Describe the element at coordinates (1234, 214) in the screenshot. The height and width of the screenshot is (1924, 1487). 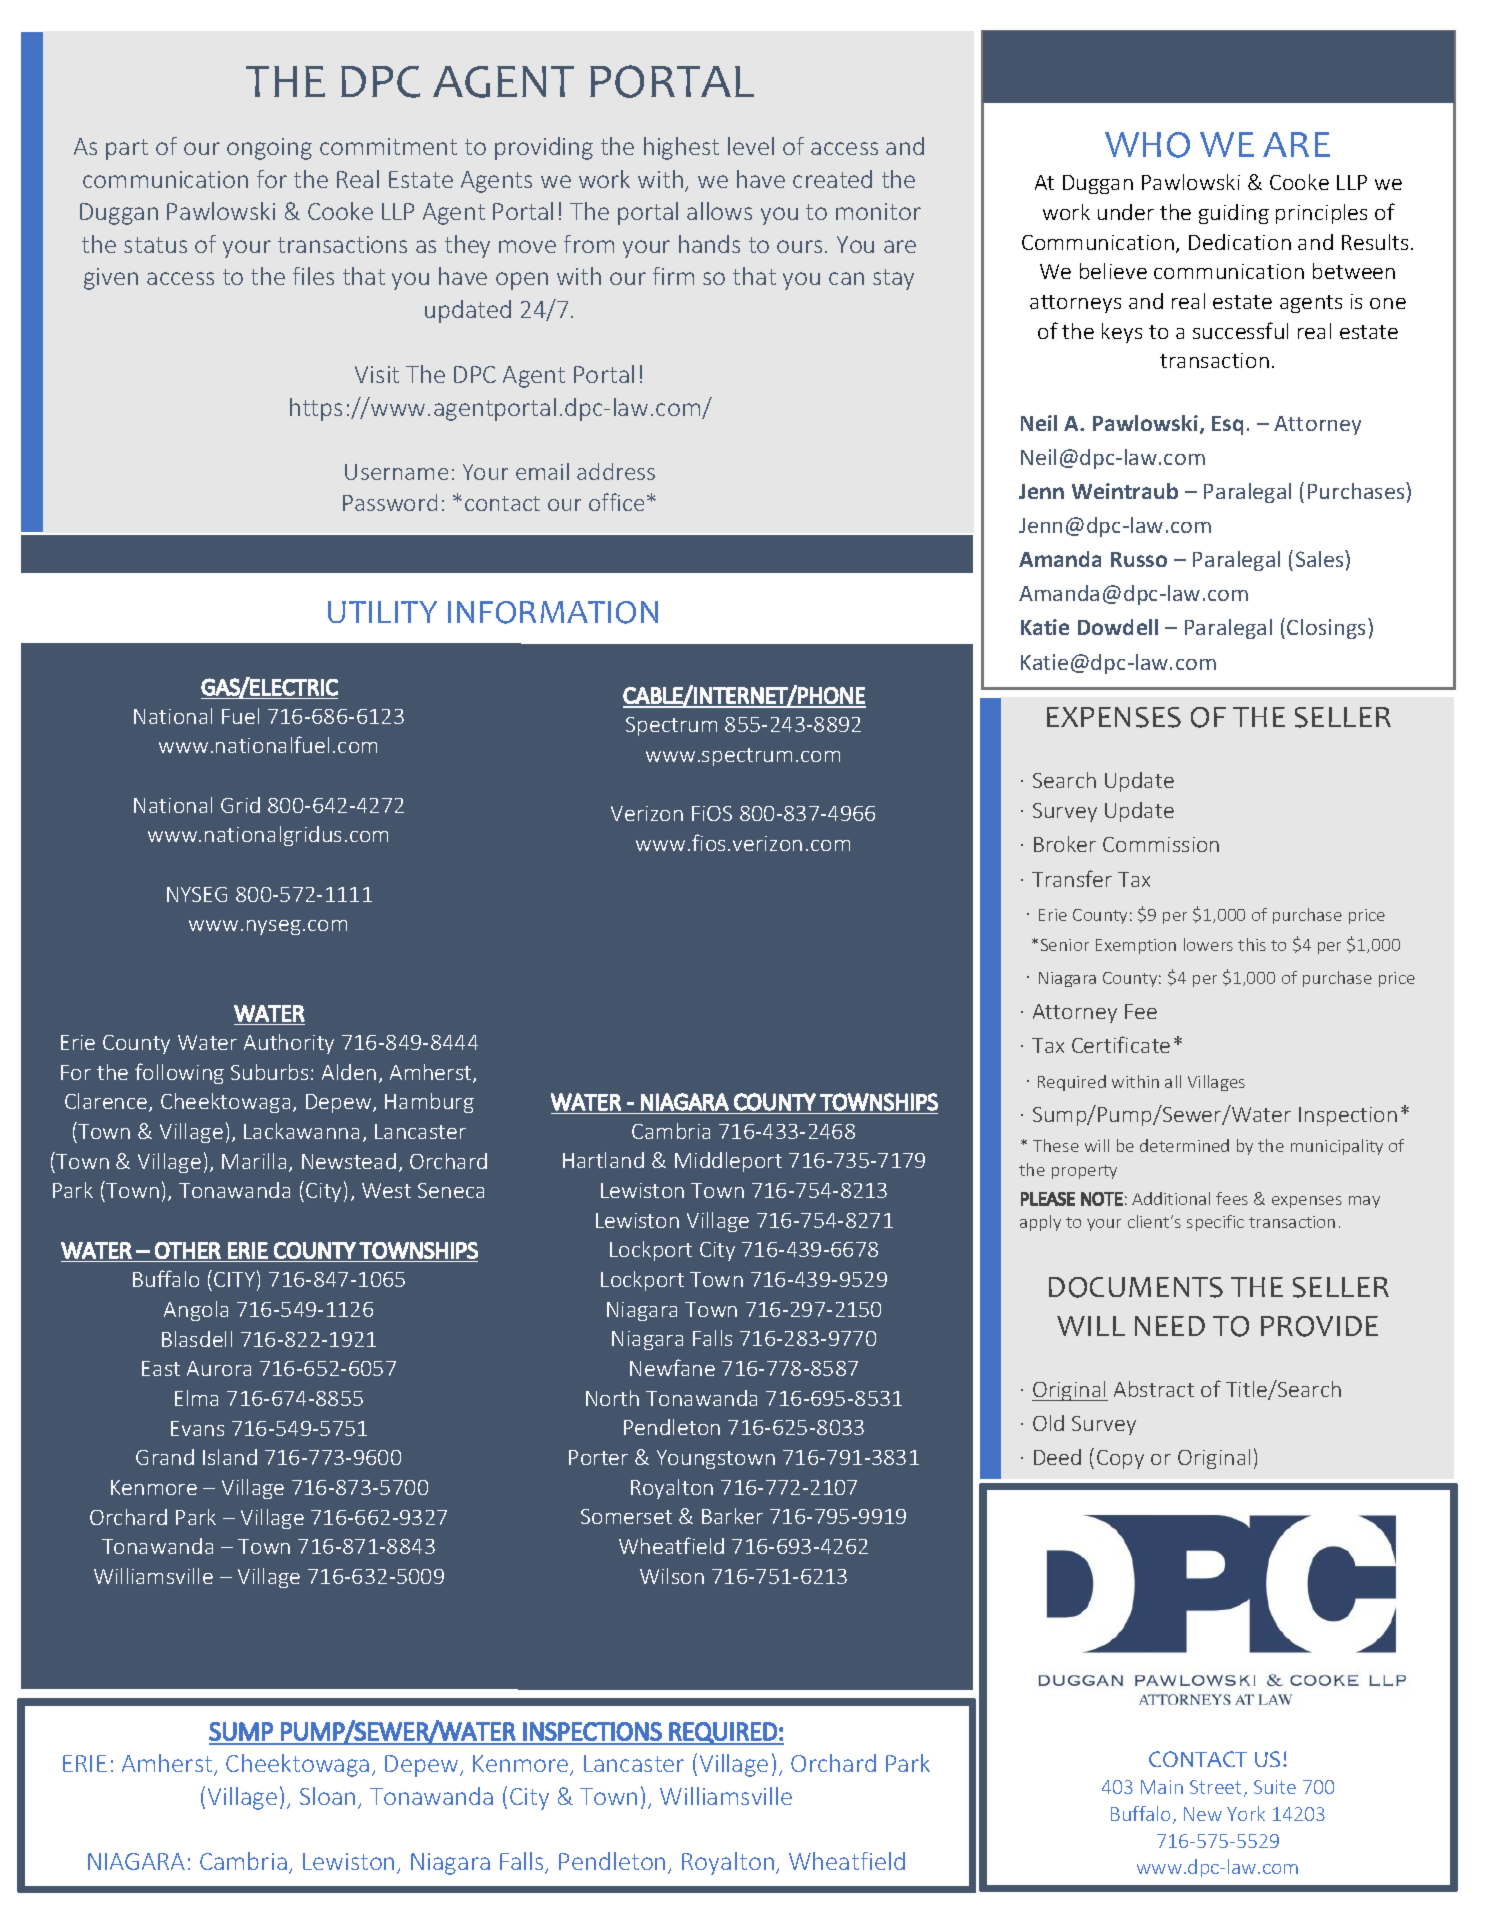
I see `guiding` at that location.
